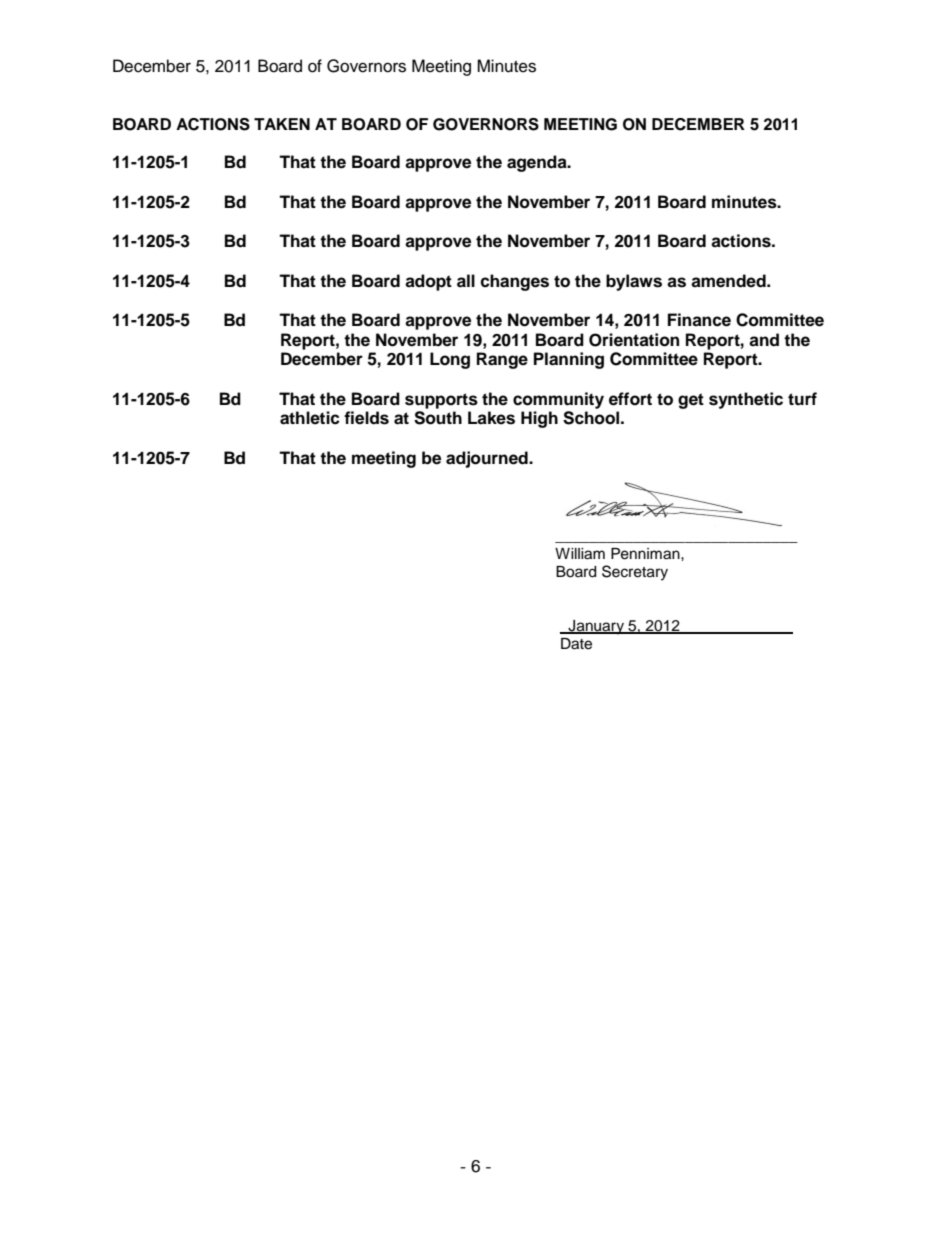 Image resolution: width=952 pixels, height=1233 pixels. What do you see at coordinates (576, 644) in the image?
I see `Date` at bounding box center [576, 644].
